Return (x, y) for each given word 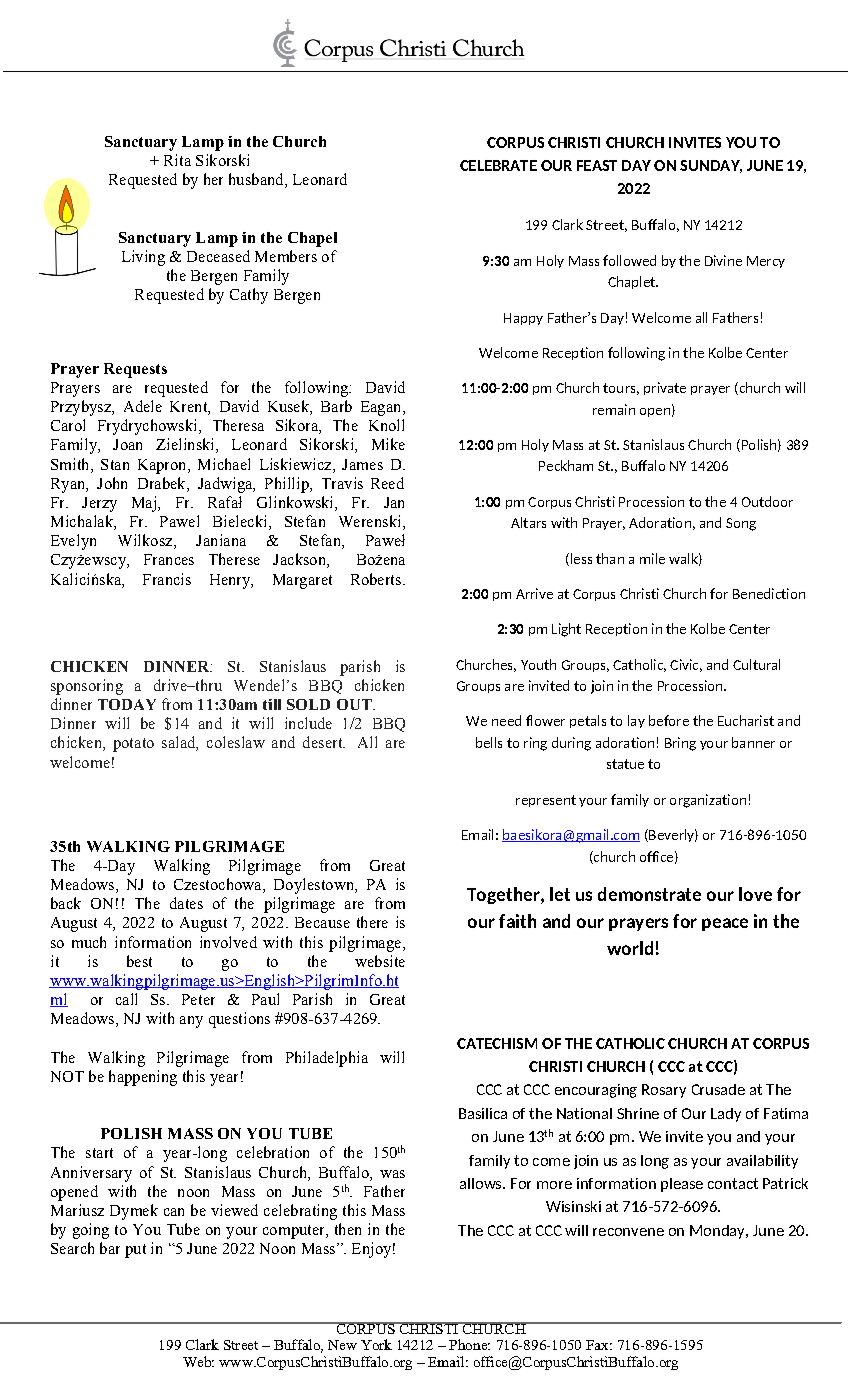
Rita (177, 160)
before (669, 720)
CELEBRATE (498, 165)
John (112, 483)
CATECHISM (497, 1043)
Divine (723, 260)
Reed (387, 483)
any (191, 1022)
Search (72, 1248)
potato (133, 745)
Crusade (718, 1089)
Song (741, 524)
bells (489, 742)
